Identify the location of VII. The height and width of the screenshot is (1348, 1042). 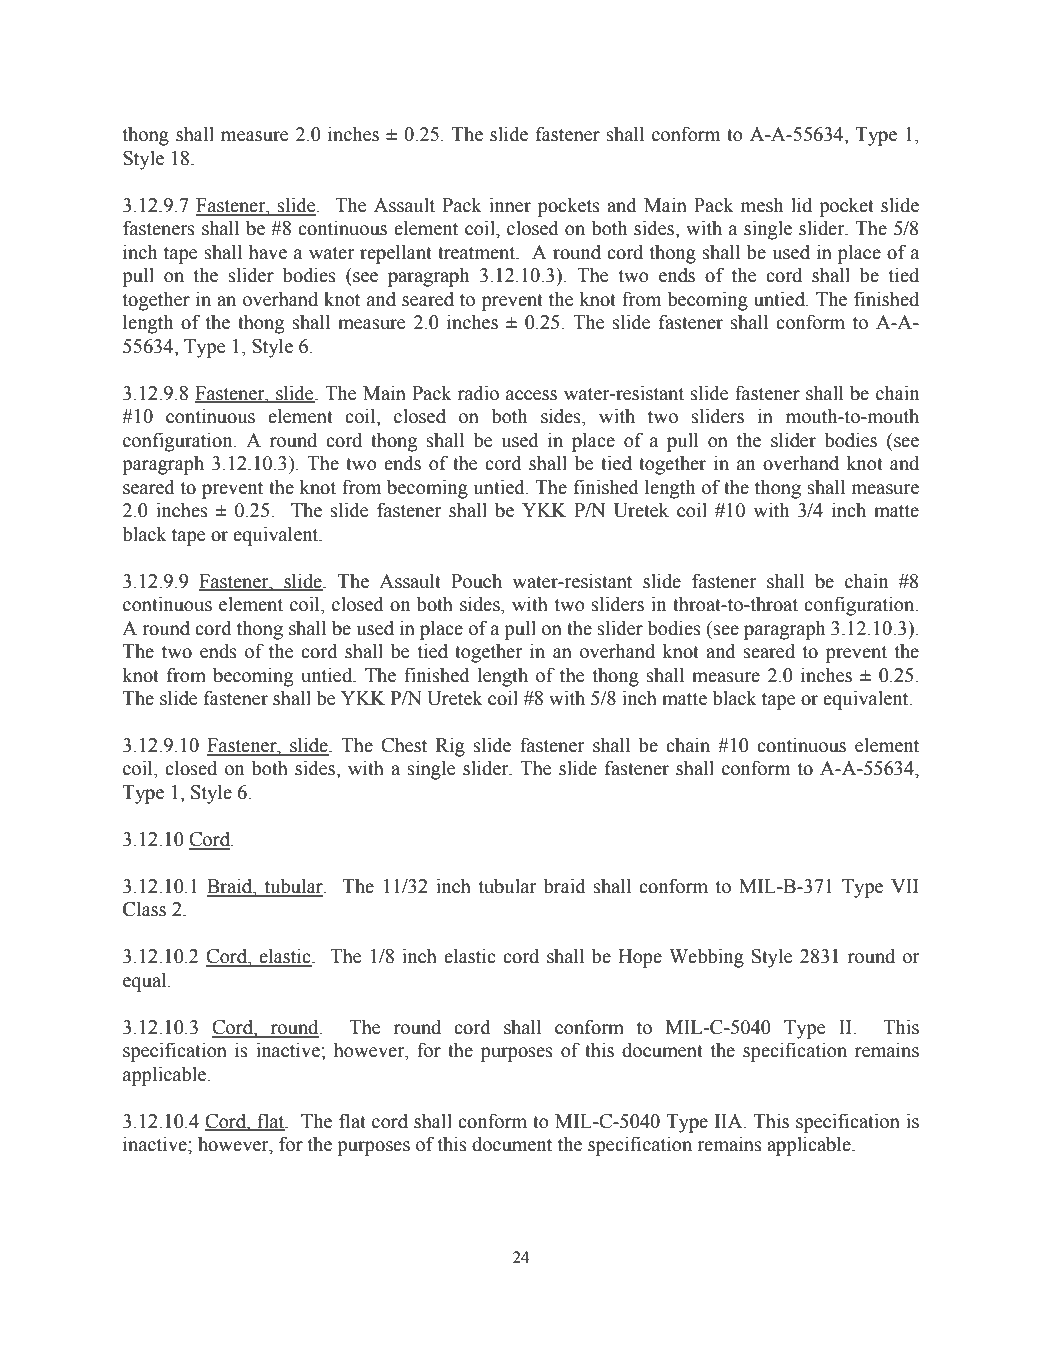
(905, 886).
